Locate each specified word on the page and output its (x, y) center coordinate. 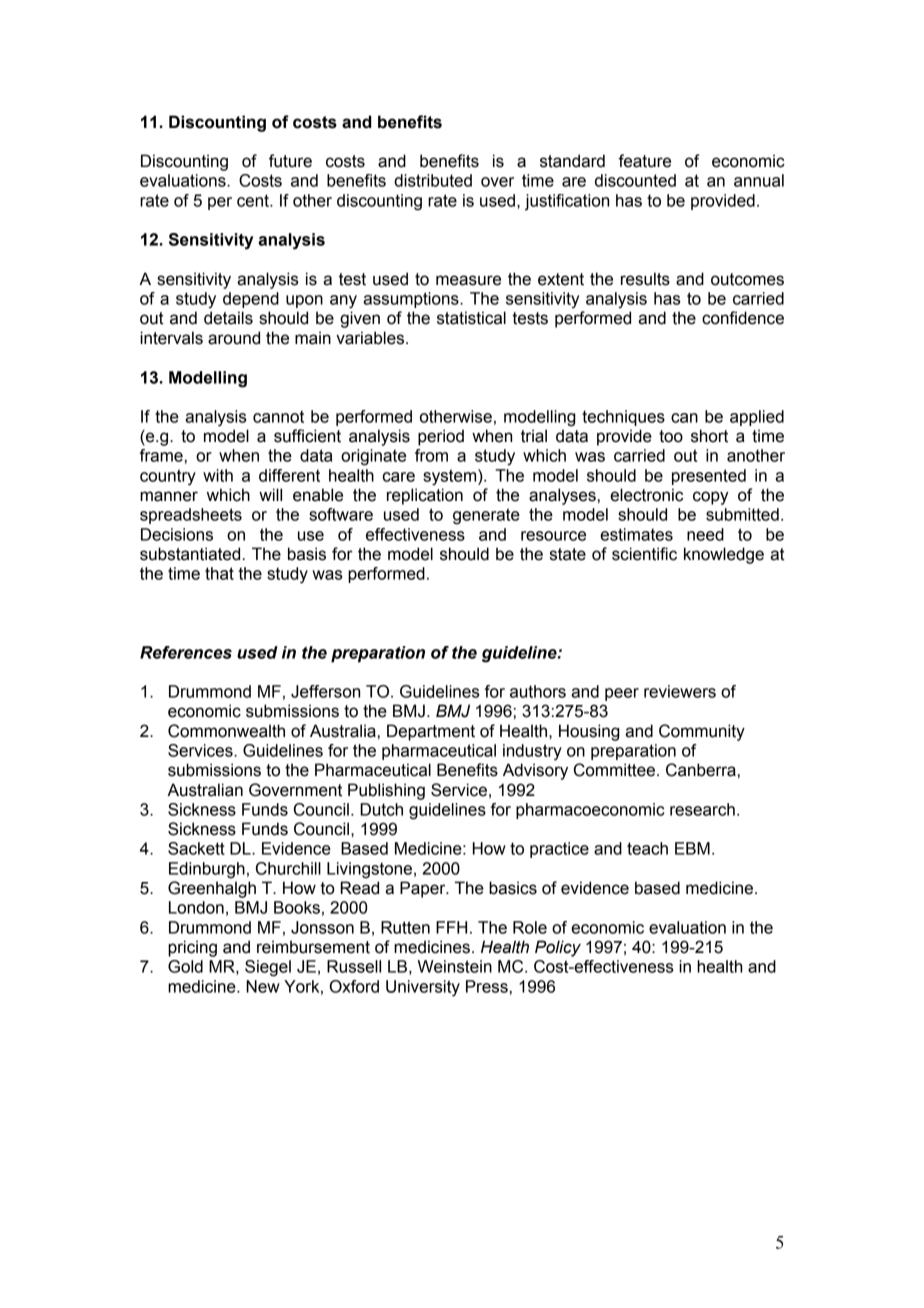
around (234, 338)
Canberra (701, 770)
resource (553, 536)
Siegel (268, 968)
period (441, 437)
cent (254, 200)
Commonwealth (226, 731)
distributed (433, 180)
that (219, 573)
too (671, 436)
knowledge (724, 555)
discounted (635, 180)
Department (431, 732)
